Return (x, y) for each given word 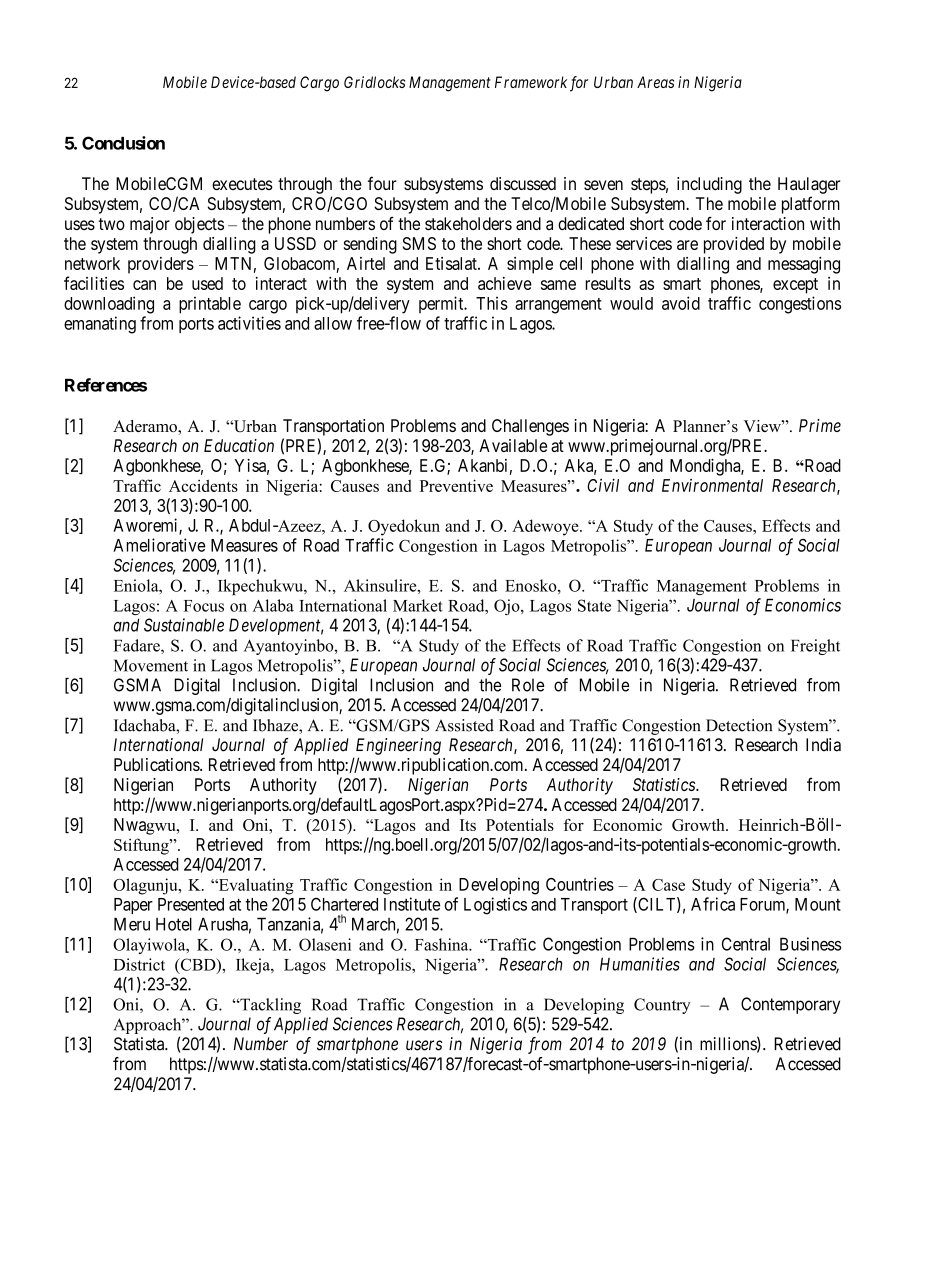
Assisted (464, 725)
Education (239, 445)
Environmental (712, 485)
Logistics (495, 906)
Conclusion (123, 143)
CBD (198, 965)
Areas (655, 82)
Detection (739, 725)
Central (746, 944)
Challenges (530, 427)
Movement (151, 665)
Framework (531, 82)
